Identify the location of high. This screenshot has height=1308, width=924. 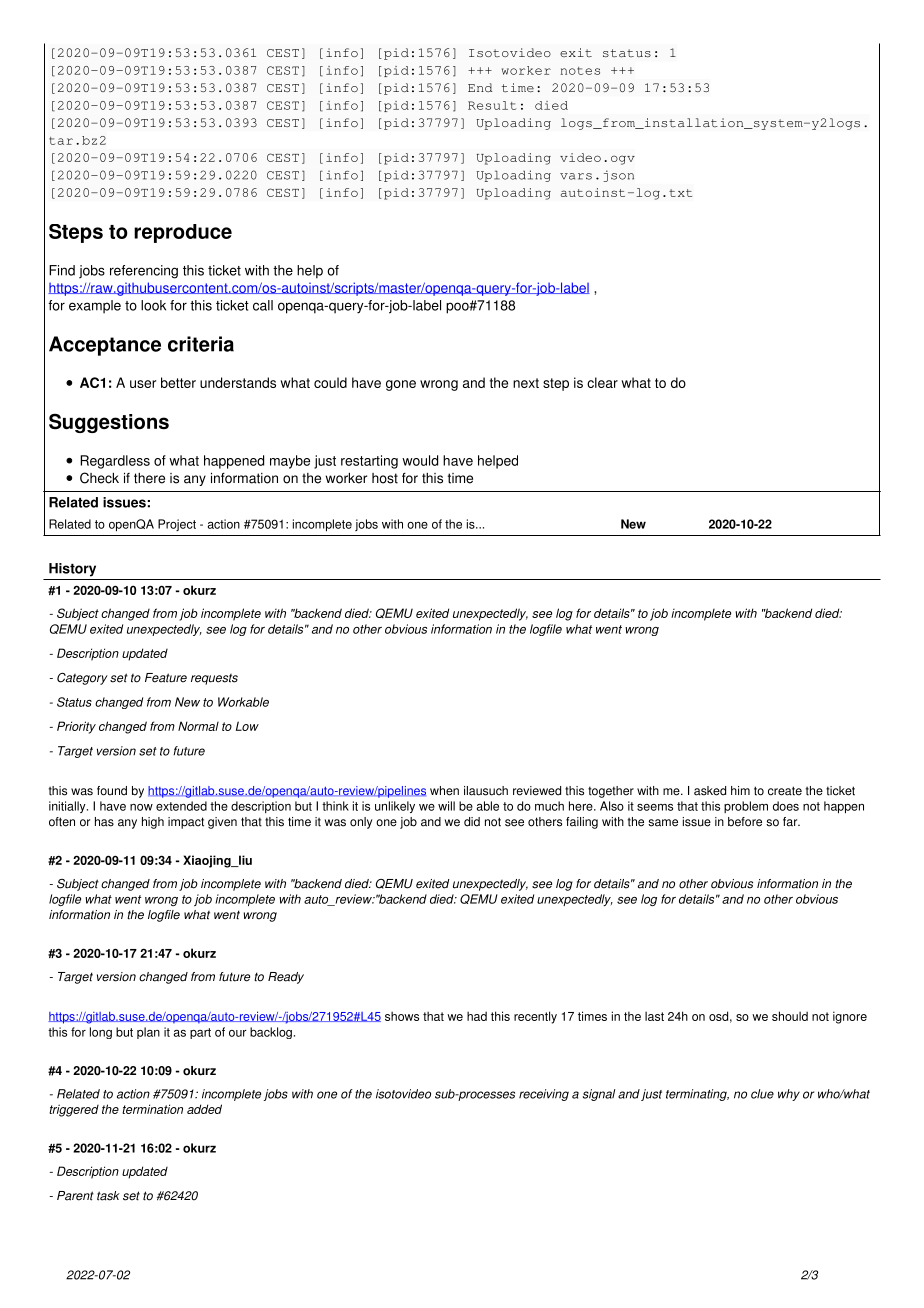
(153, 823).
